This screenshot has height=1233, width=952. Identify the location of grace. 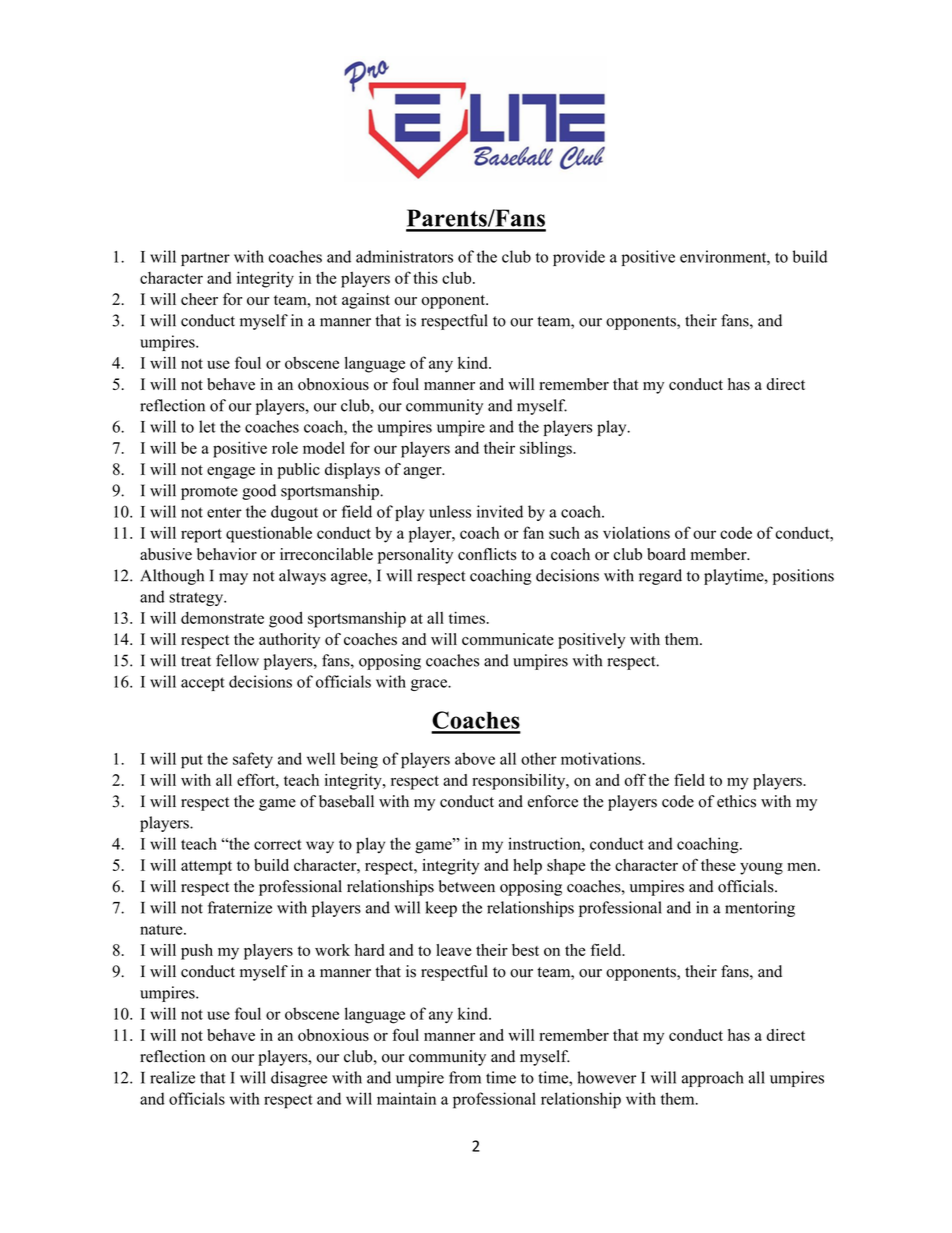
(430, 685).
